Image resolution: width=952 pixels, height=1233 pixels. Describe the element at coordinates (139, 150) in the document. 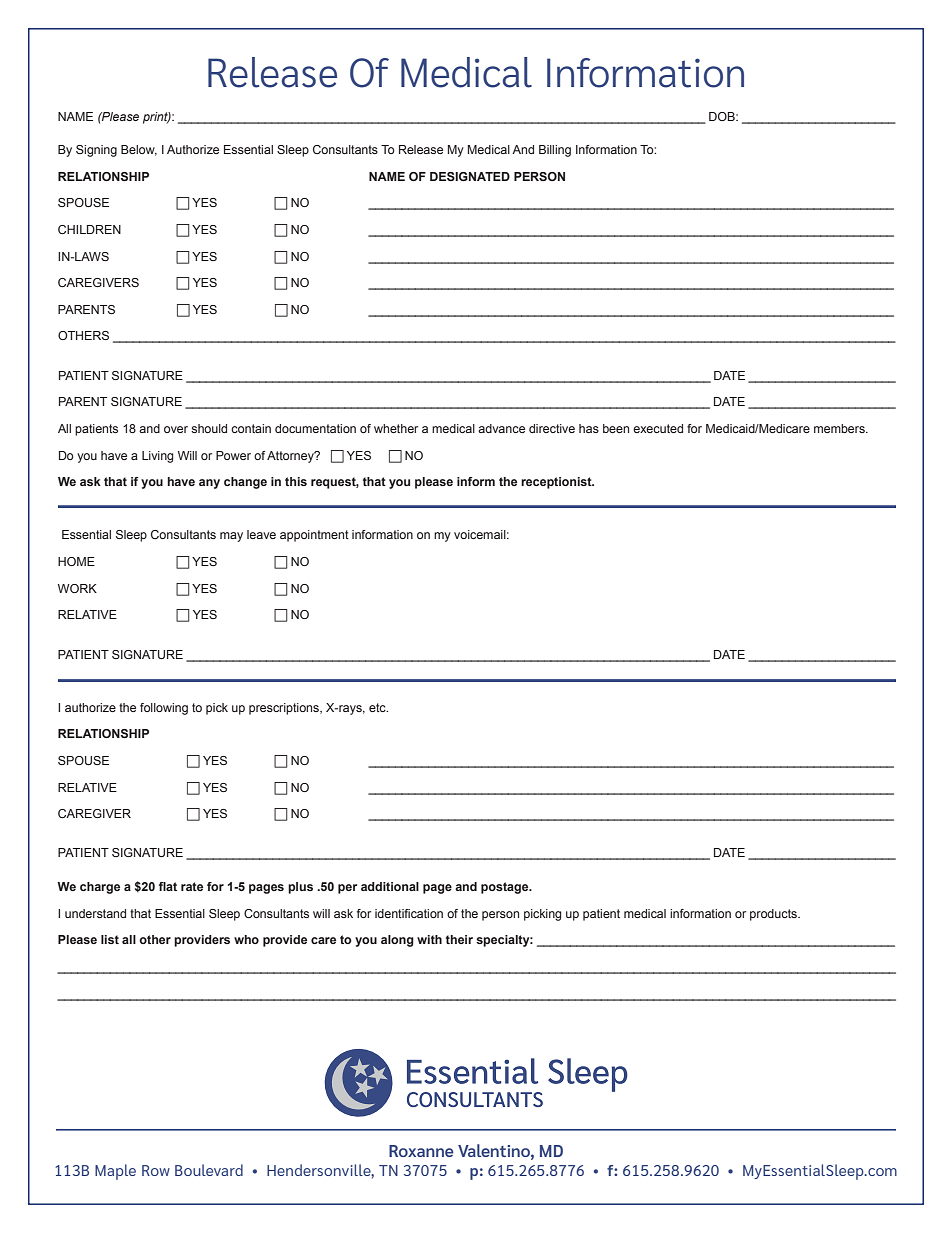

I see `Below` at that location.
